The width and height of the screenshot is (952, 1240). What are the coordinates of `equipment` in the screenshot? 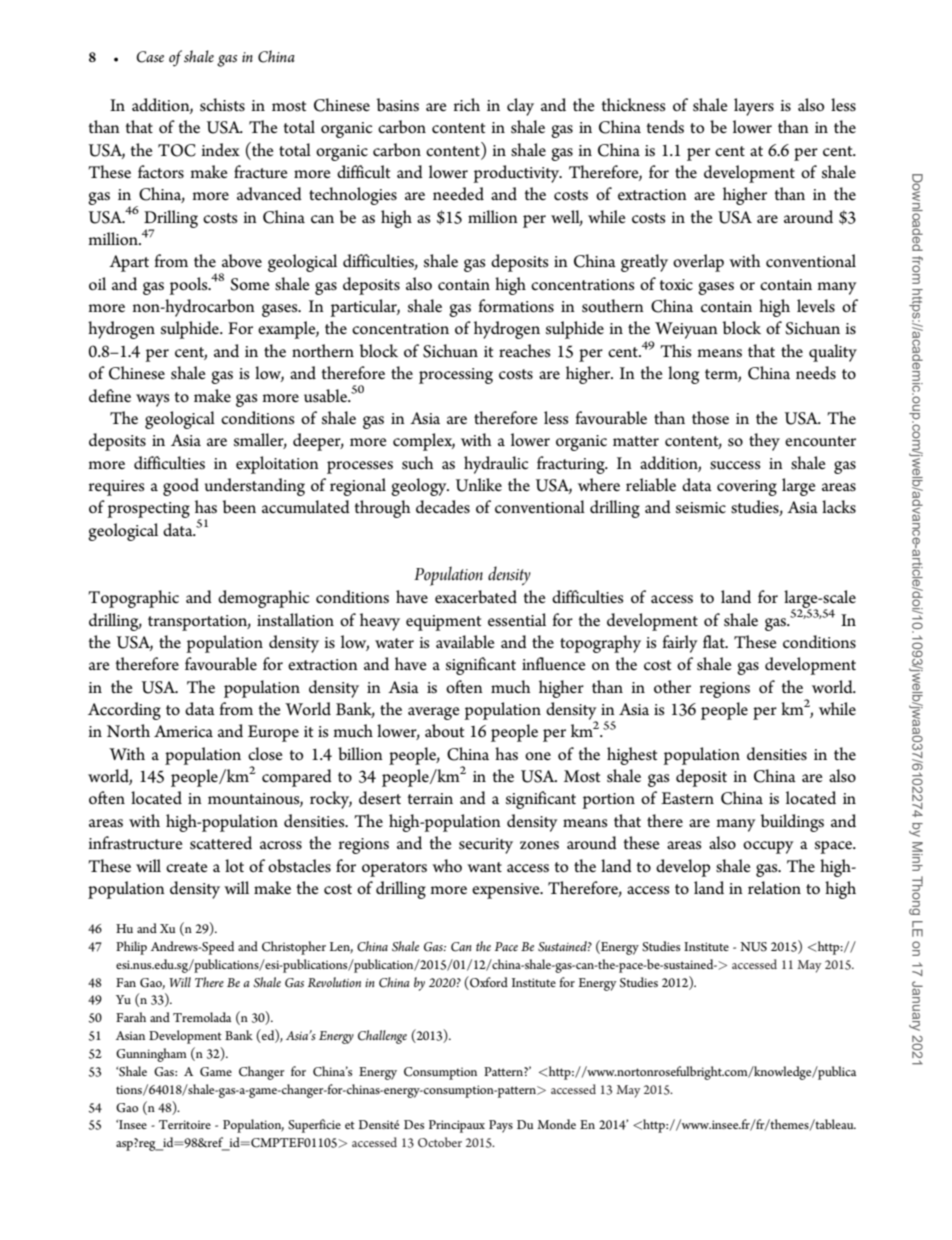 It's located at (443, 623).
